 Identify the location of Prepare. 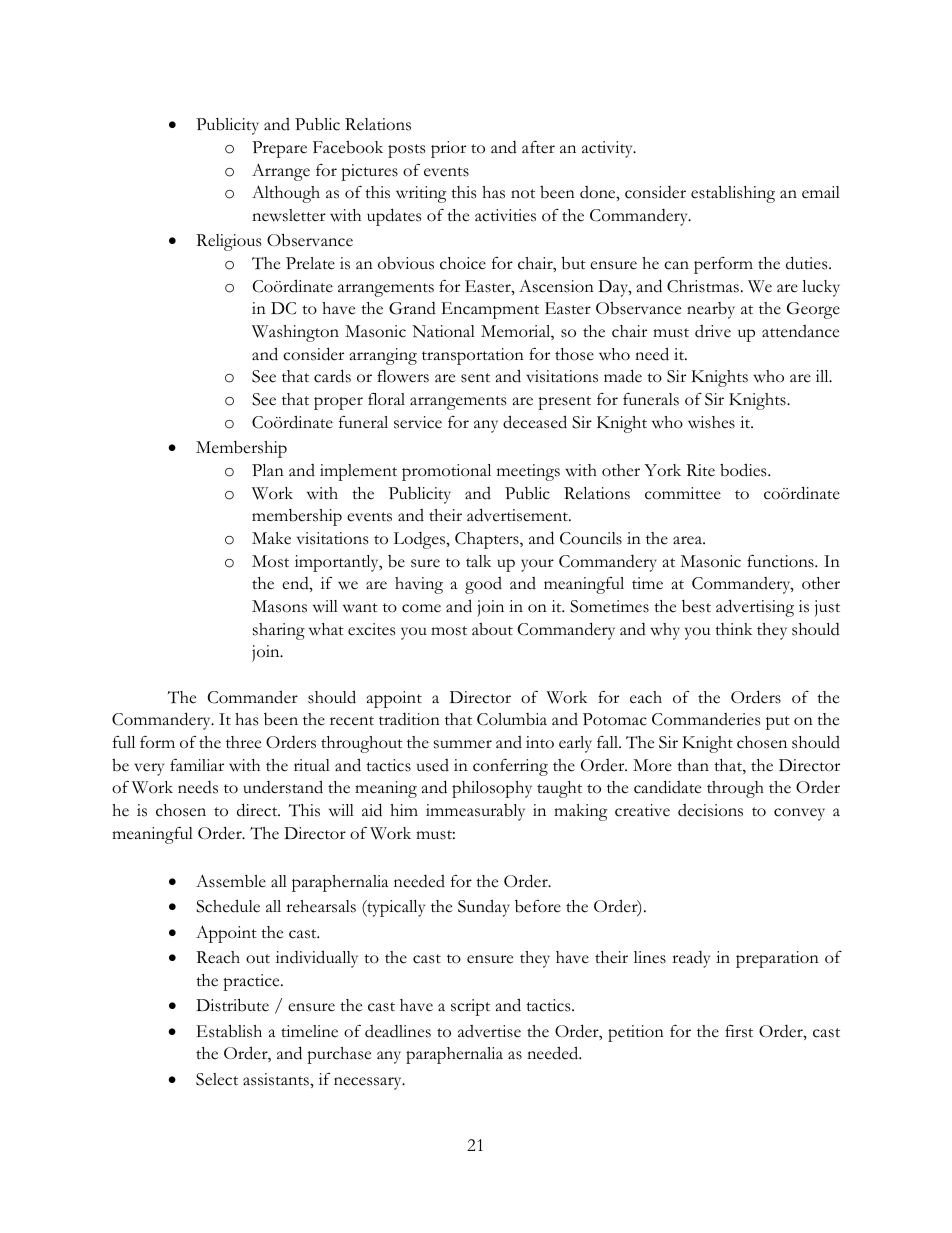
(279, 149).
